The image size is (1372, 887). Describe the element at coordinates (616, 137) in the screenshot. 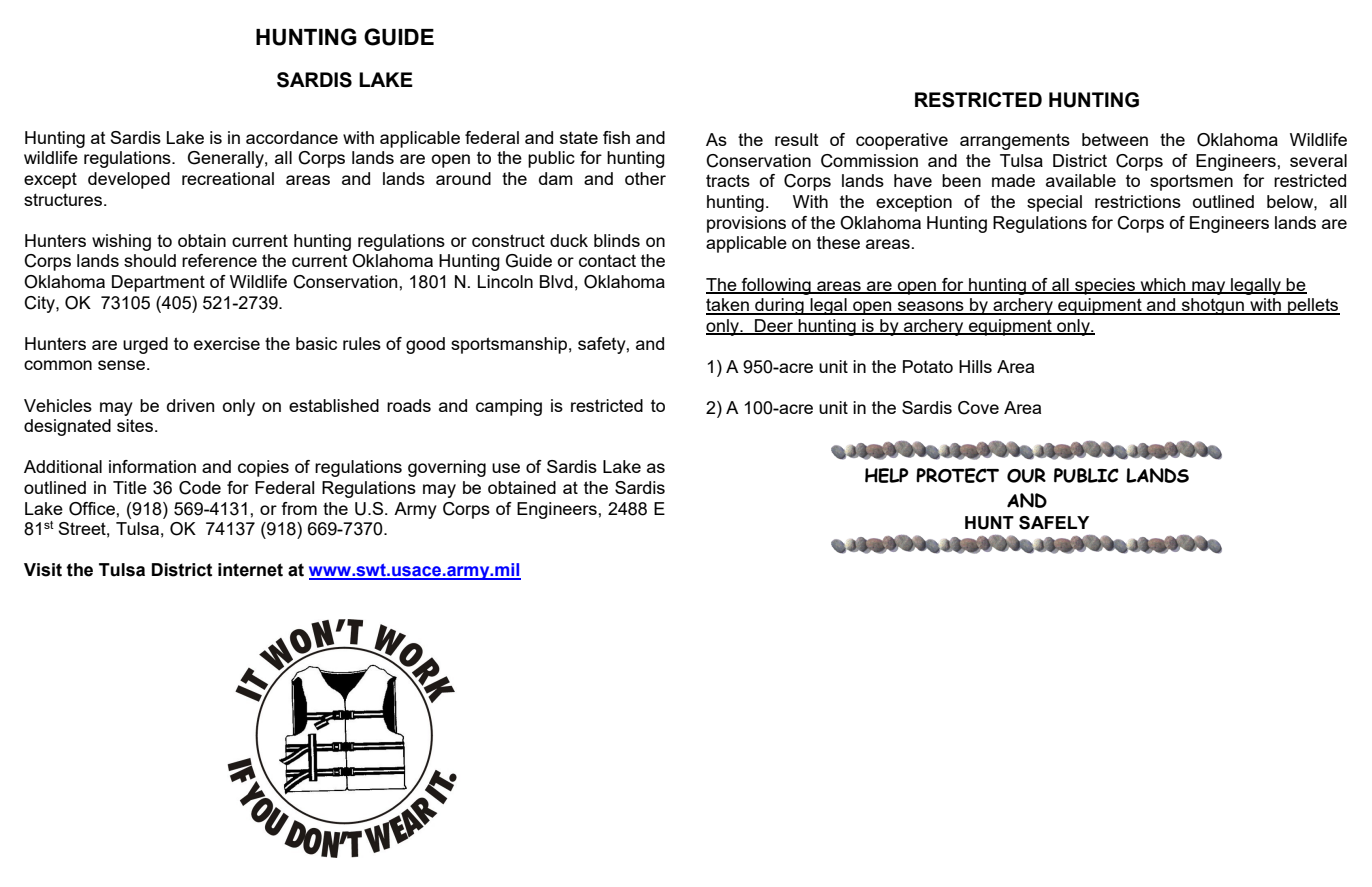

I see `fish` at that location.
